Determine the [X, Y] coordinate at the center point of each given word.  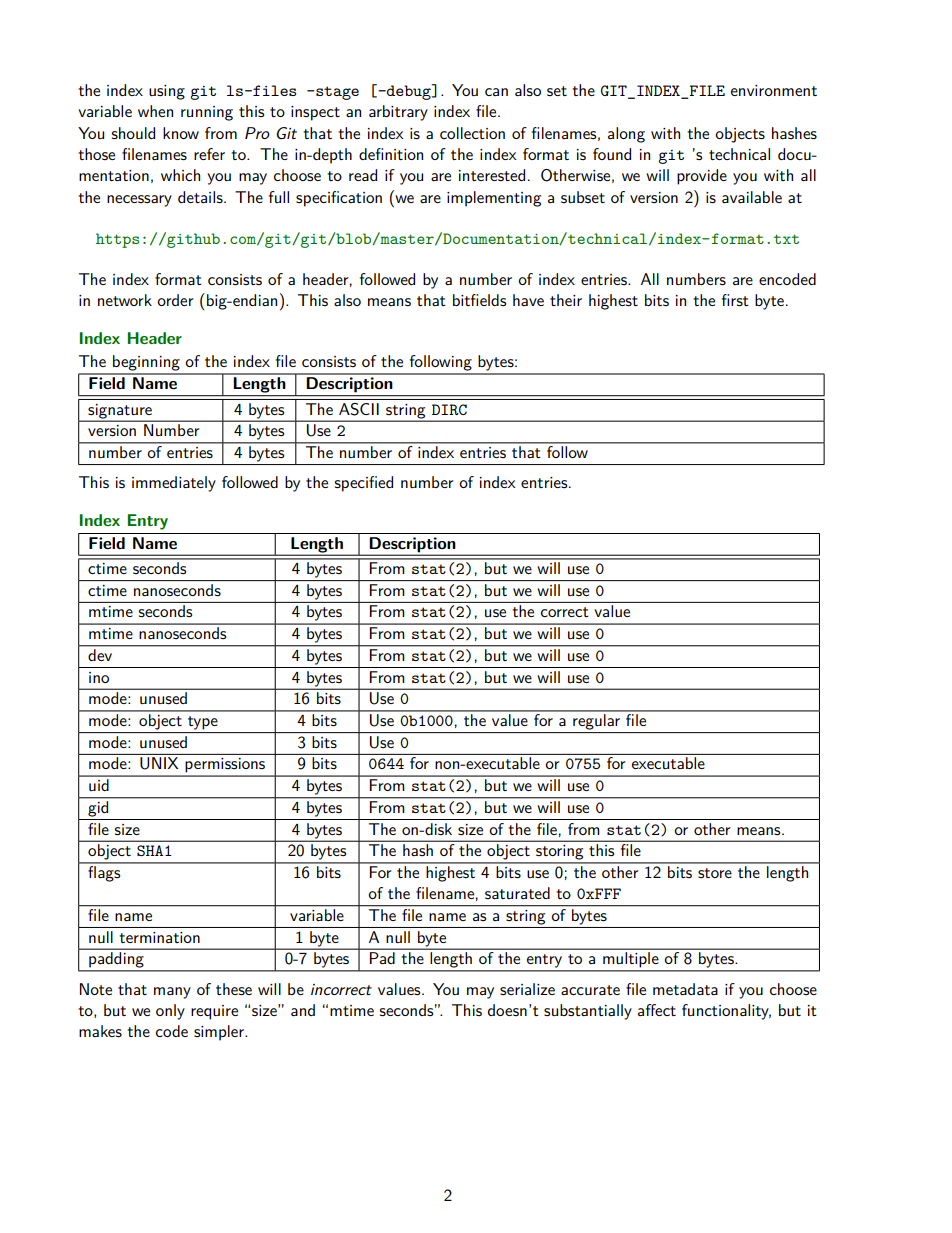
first [735, 300]
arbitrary [398, 113]
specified [364, 484]
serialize [527, 989]
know [181, 133]
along [626, 135]
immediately [174, 484]
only [170, 1012]
